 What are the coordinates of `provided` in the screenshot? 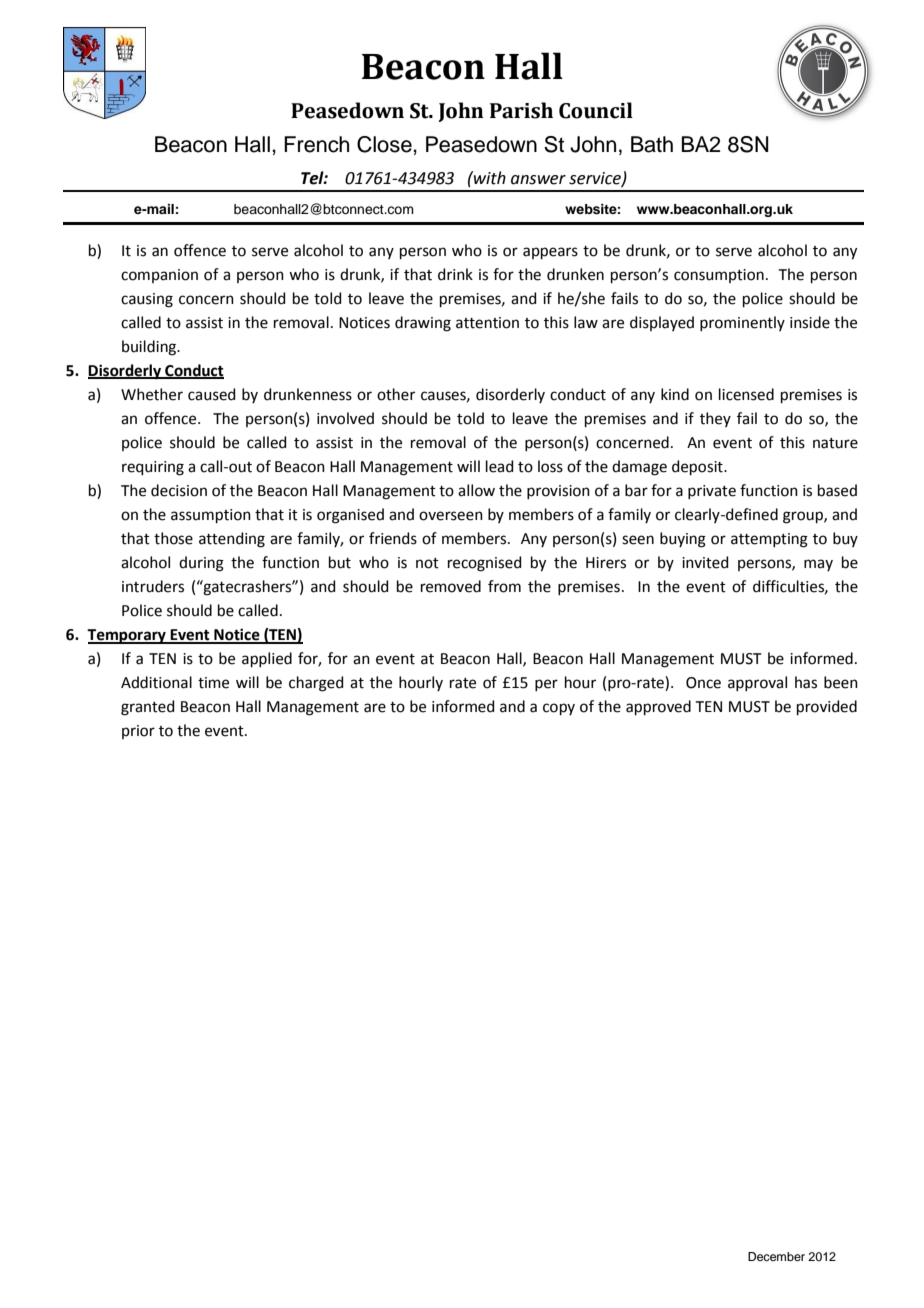 It's located at (827, 707).
